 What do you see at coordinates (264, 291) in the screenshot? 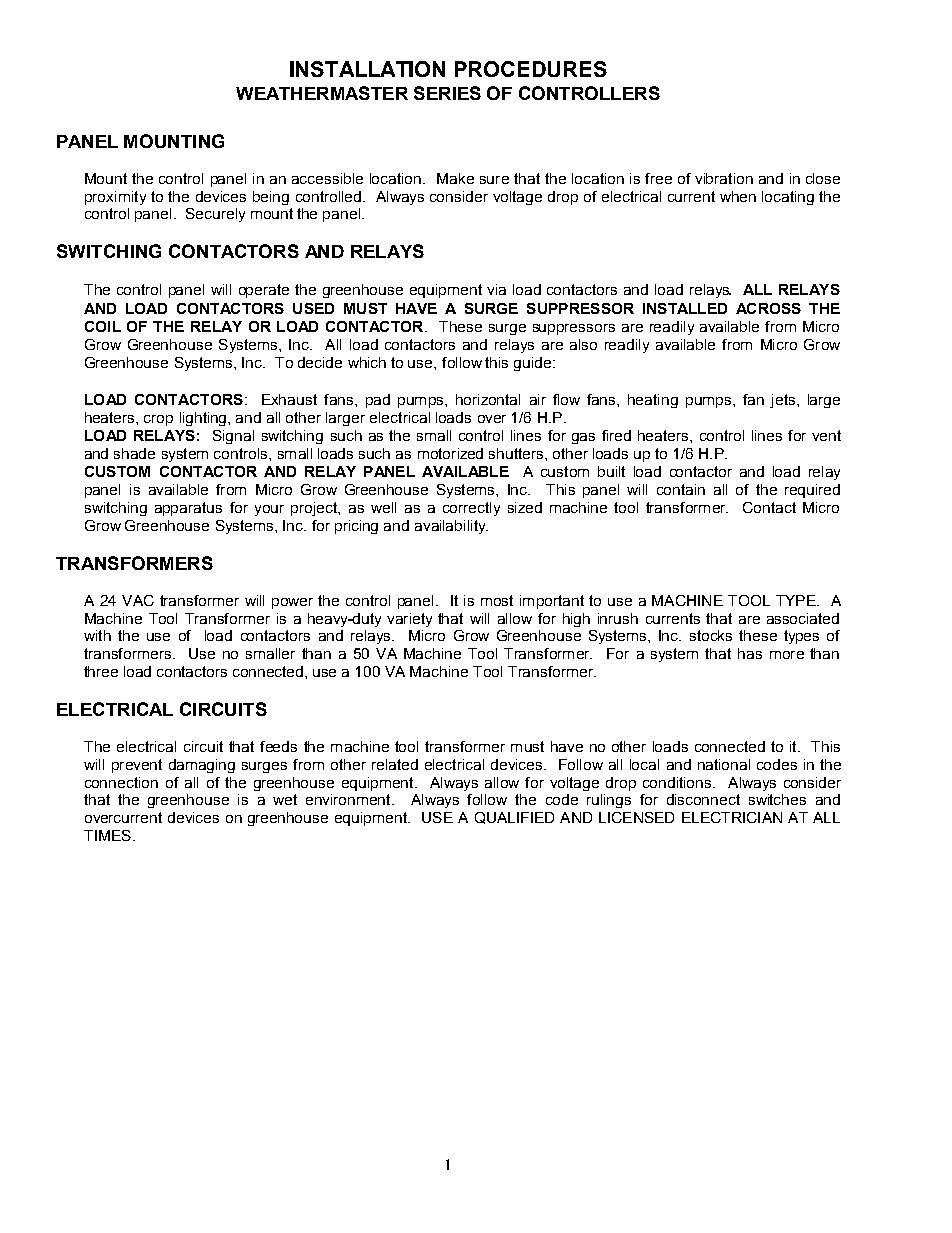
I see `operate` at bounding box center [264, 291].
